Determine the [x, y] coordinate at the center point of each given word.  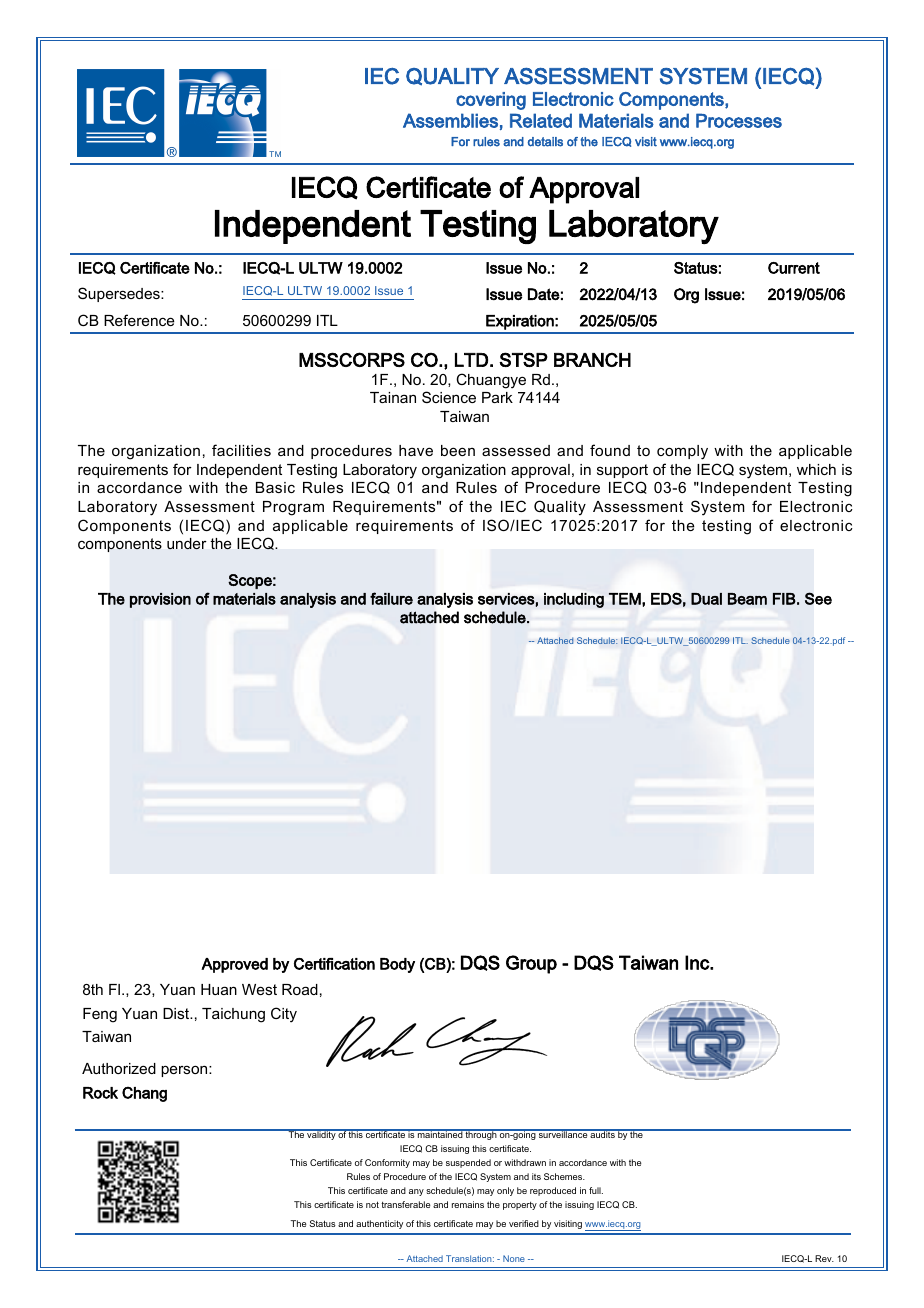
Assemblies [450, 120]
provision [160, 600]
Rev [824, 1258]
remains [468, 1204]
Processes [739, 120]
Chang [144, 1094]
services [507, 600]
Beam [747, 599]
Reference [139, 320]
